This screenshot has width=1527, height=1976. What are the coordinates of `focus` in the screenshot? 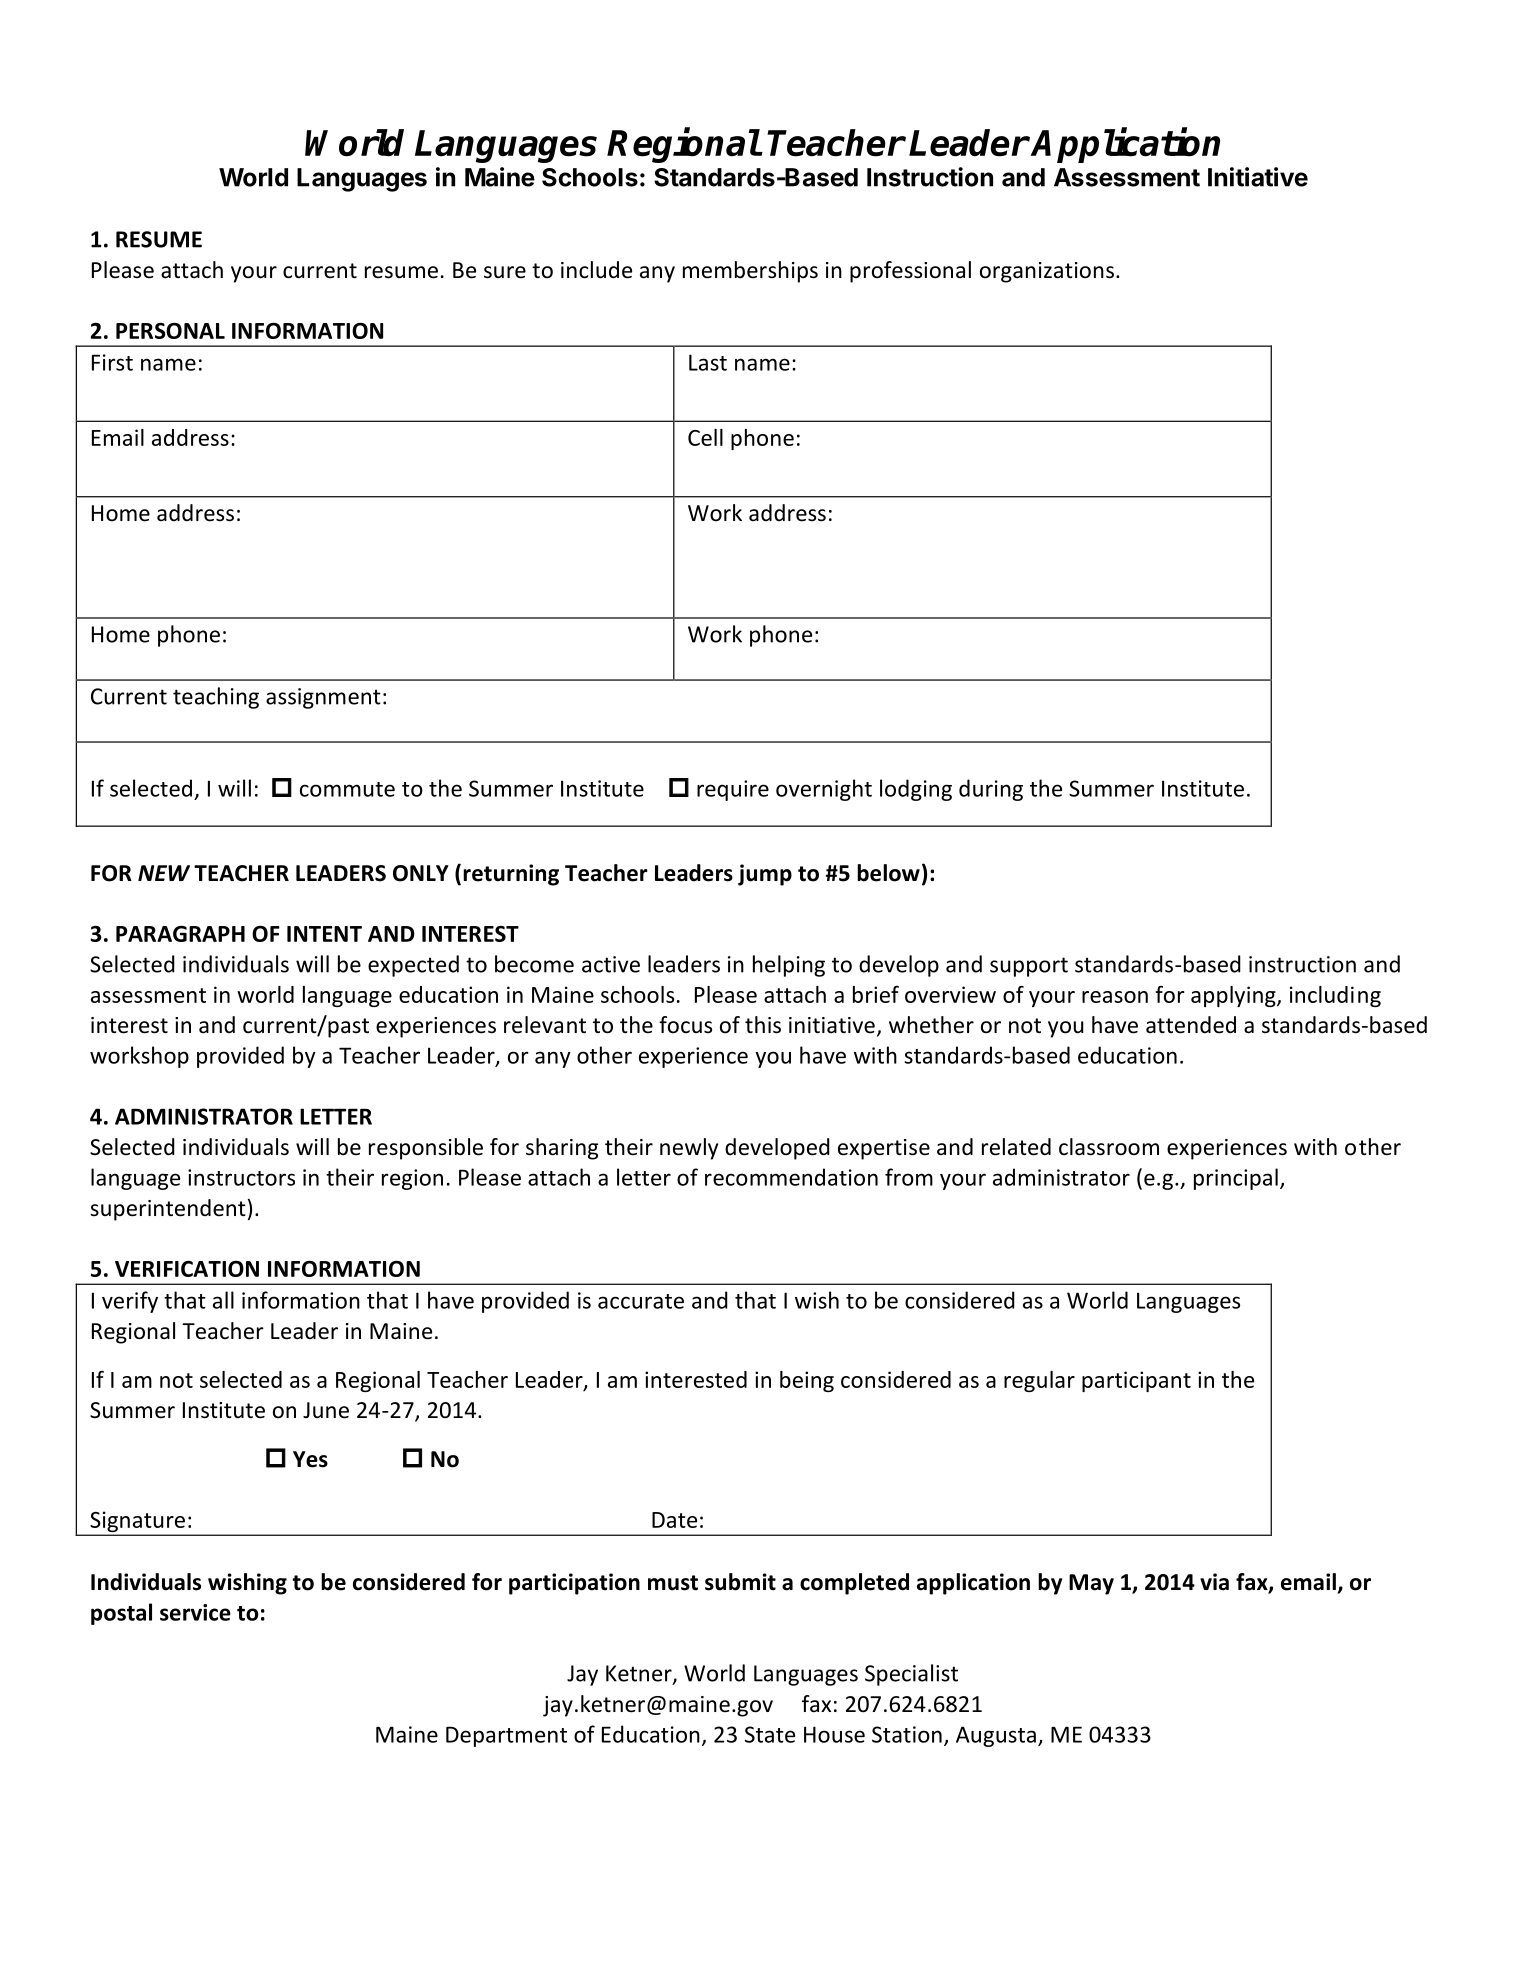 It's located at (685, 1025).
